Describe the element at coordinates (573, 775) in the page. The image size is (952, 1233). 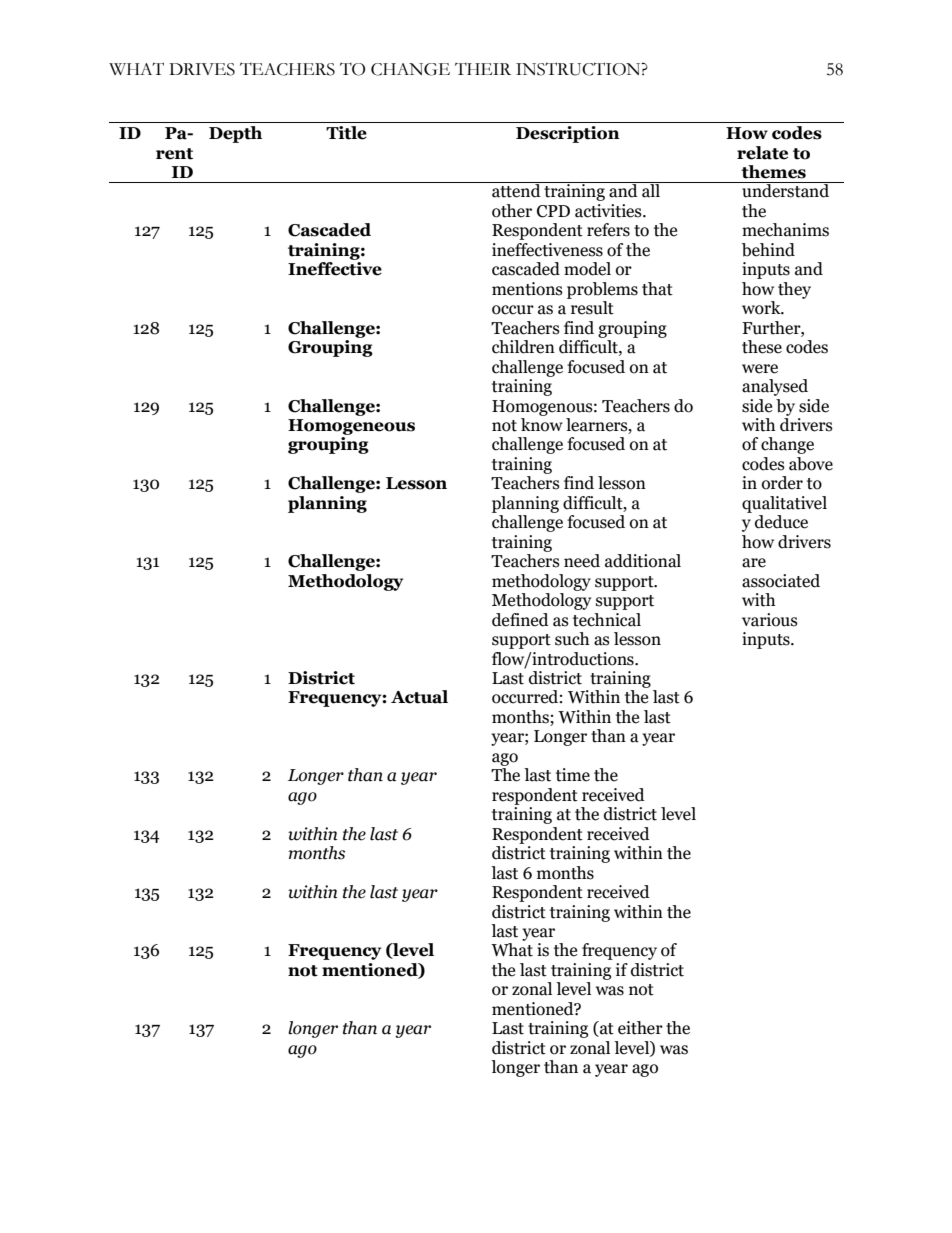
I see `time` at that location.
